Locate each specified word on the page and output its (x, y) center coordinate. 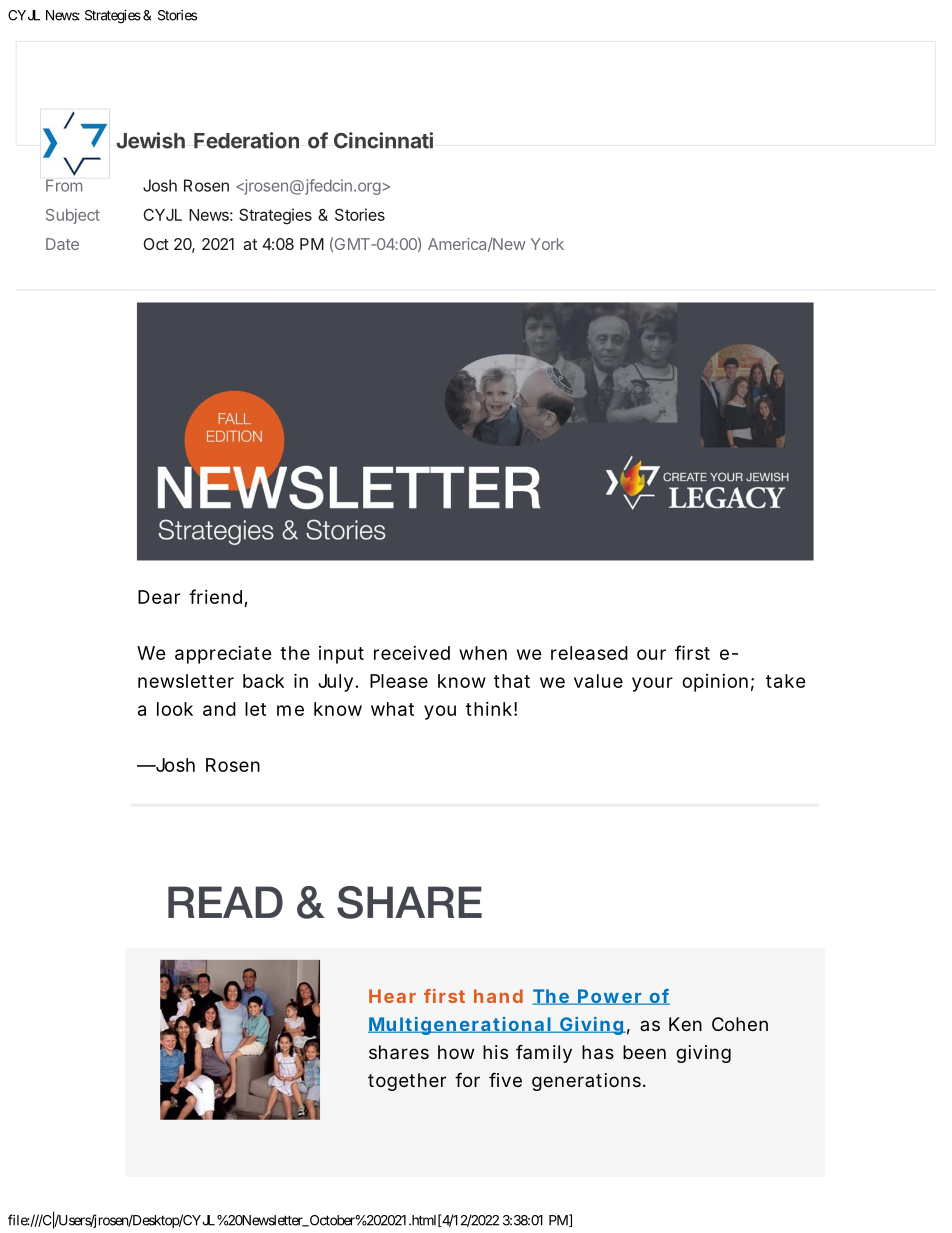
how (456, 1052)
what (392, 709)
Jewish (150, 140)
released (589, 653)
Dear (159, 597)
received (412, 653)
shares (399, 1052)
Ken (685, 1024)
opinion (715, 683)
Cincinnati (383, 140)
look (175, 709)
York (547, 244)
